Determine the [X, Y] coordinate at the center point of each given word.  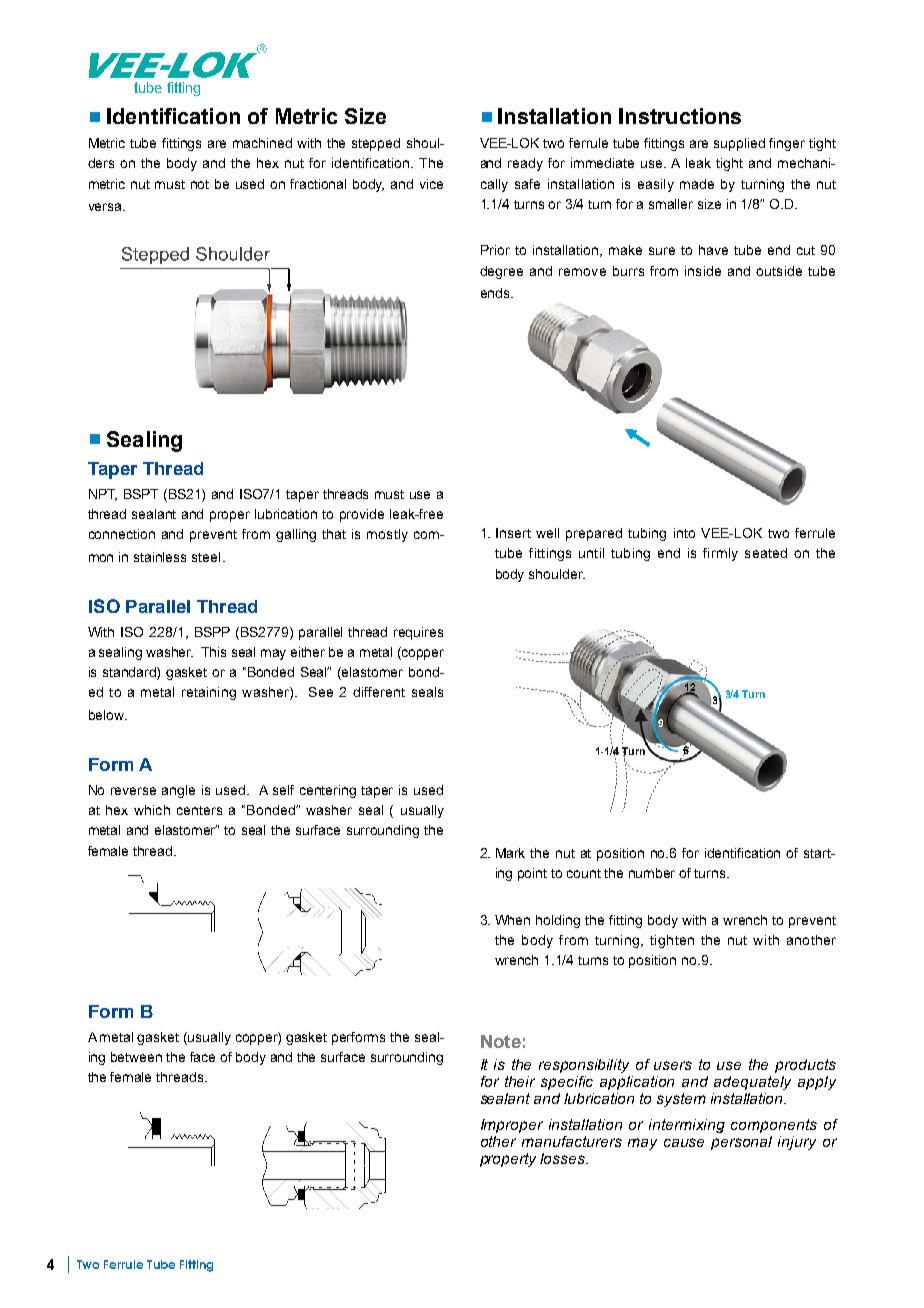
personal [741, 1143]
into [684, 533]
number [652, 873]
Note [501, 1041]
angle [178, 791]
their [520, 1081]
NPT [103, 495]
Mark [510, 853]
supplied [739, 144]
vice [431, 184]
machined [262, 143]
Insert [513, 533]
